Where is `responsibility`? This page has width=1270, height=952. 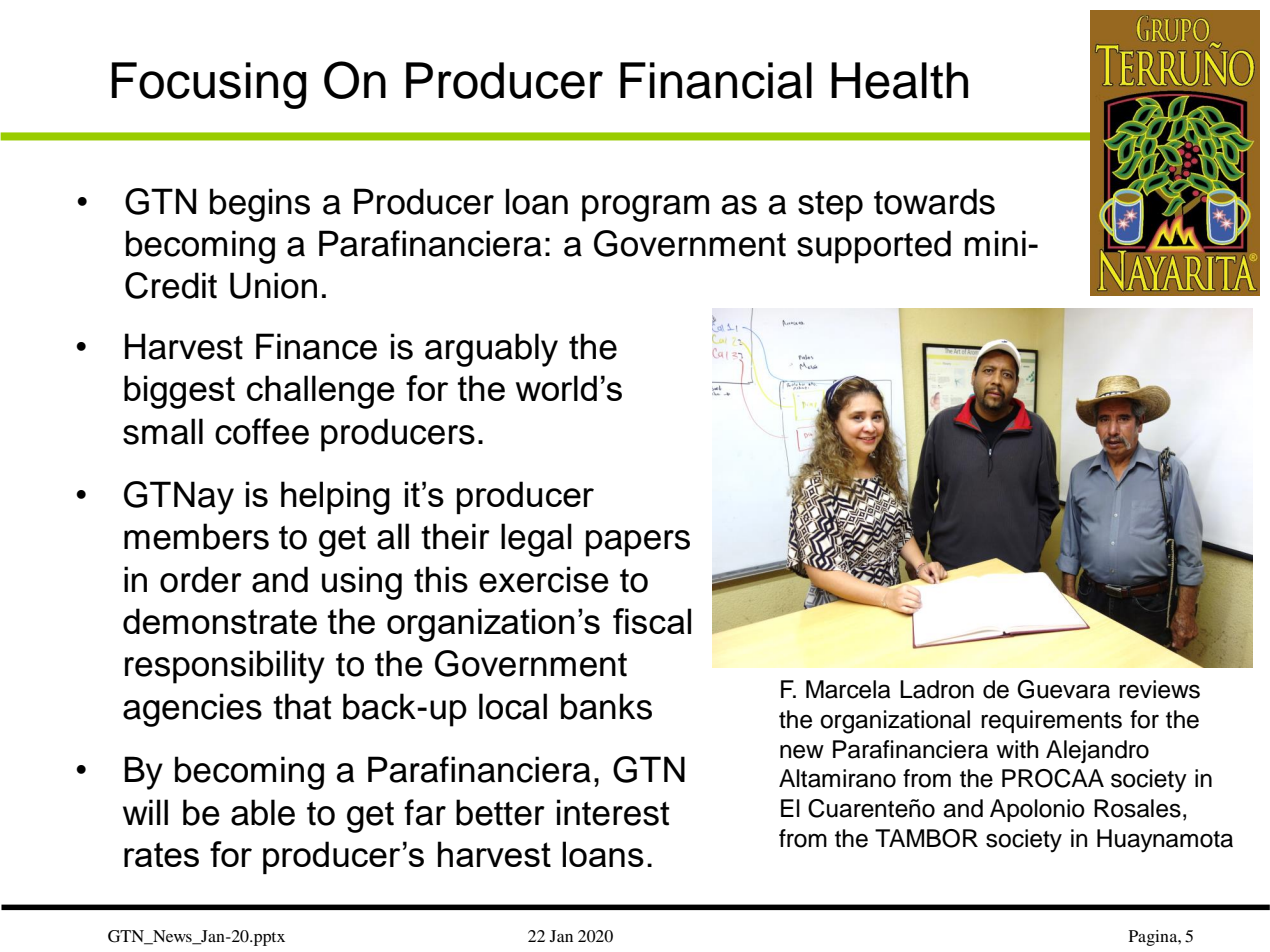
responsibility is located at coordinates (225, 667).
